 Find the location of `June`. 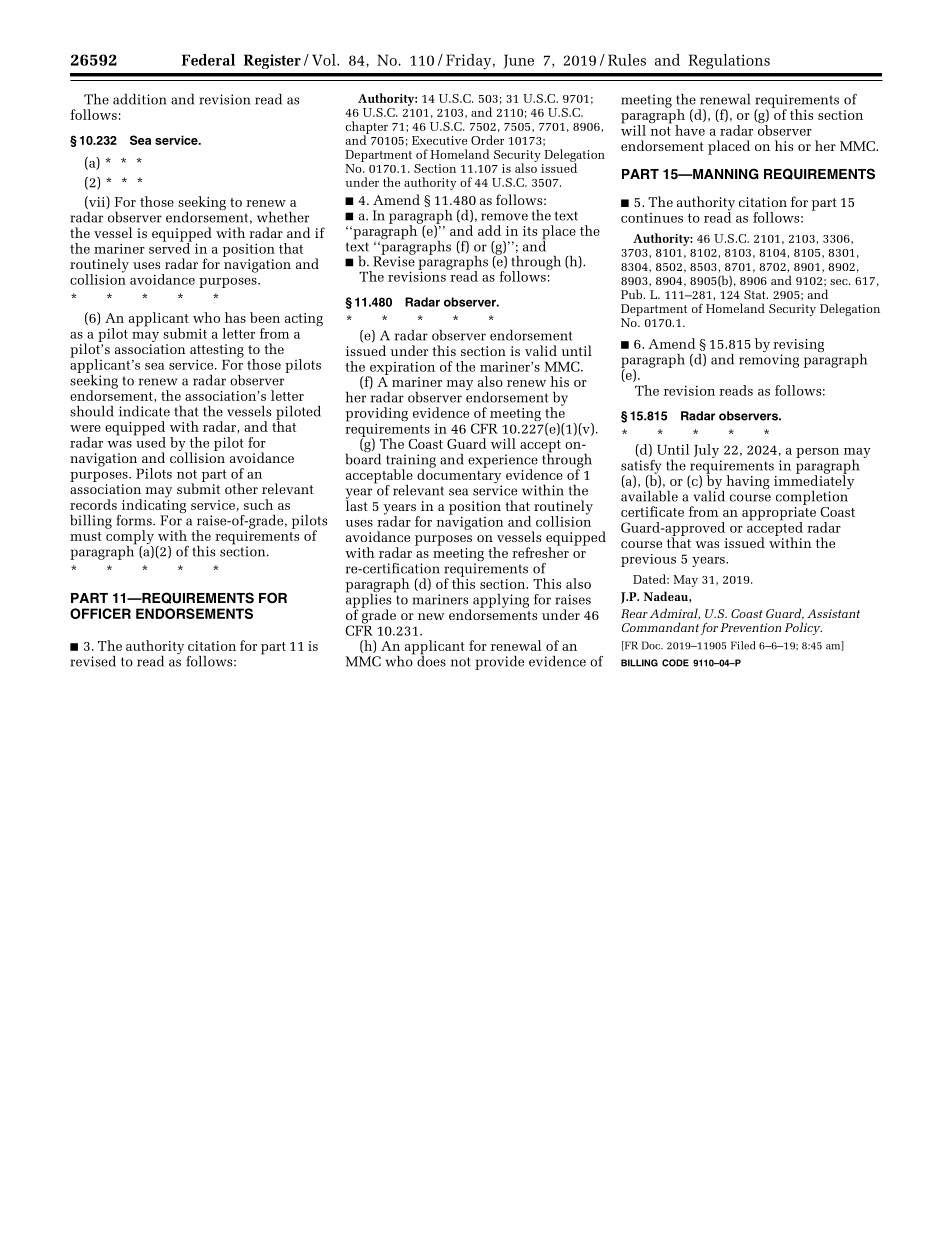

June is located at coordinates (518, 61).
